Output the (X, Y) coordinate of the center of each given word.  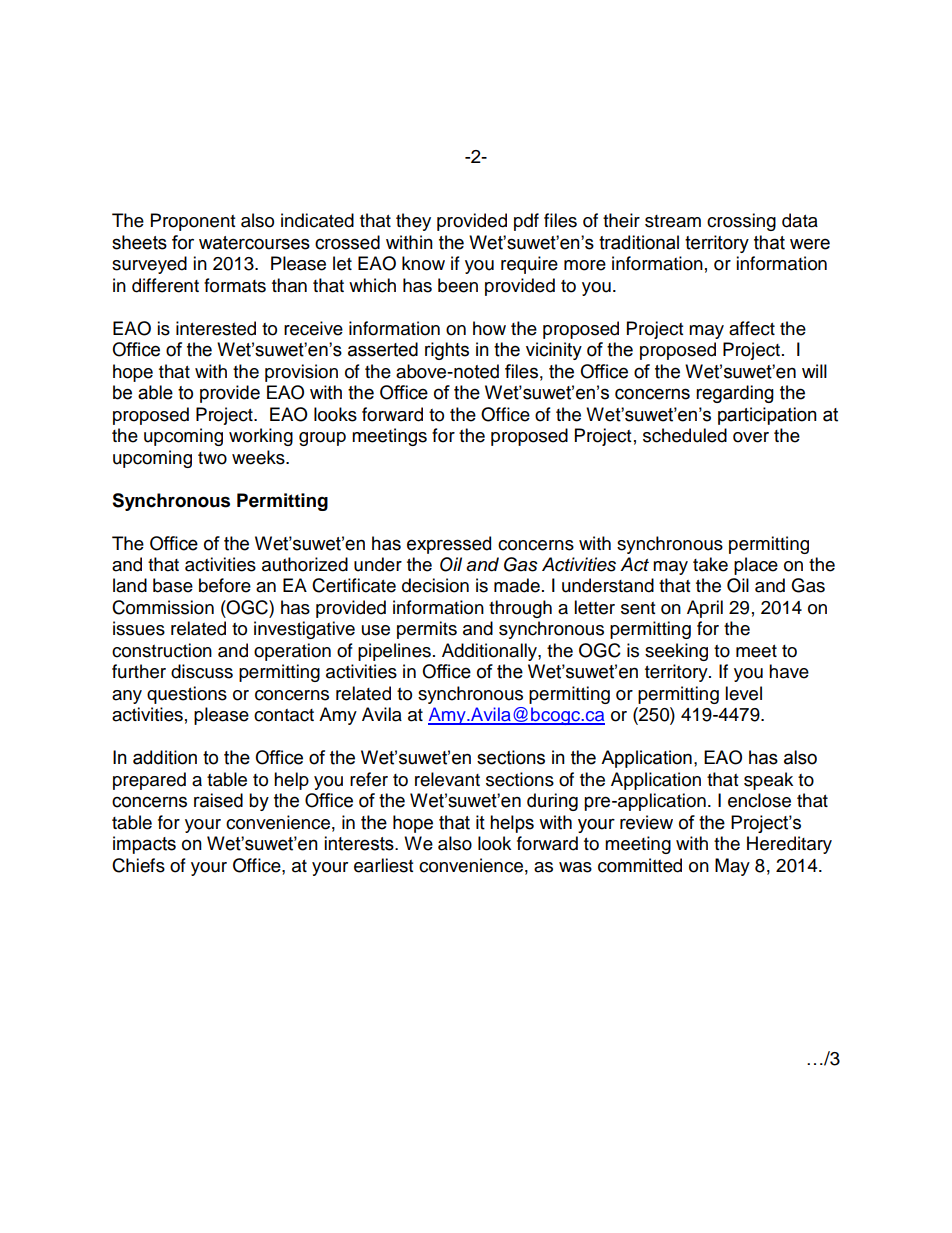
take (710, 564)
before (225, 585)
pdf (526, 222)
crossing (741, 222)
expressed (449, 545)
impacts (144, 845)
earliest (383, 865)
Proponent (193, 222)
